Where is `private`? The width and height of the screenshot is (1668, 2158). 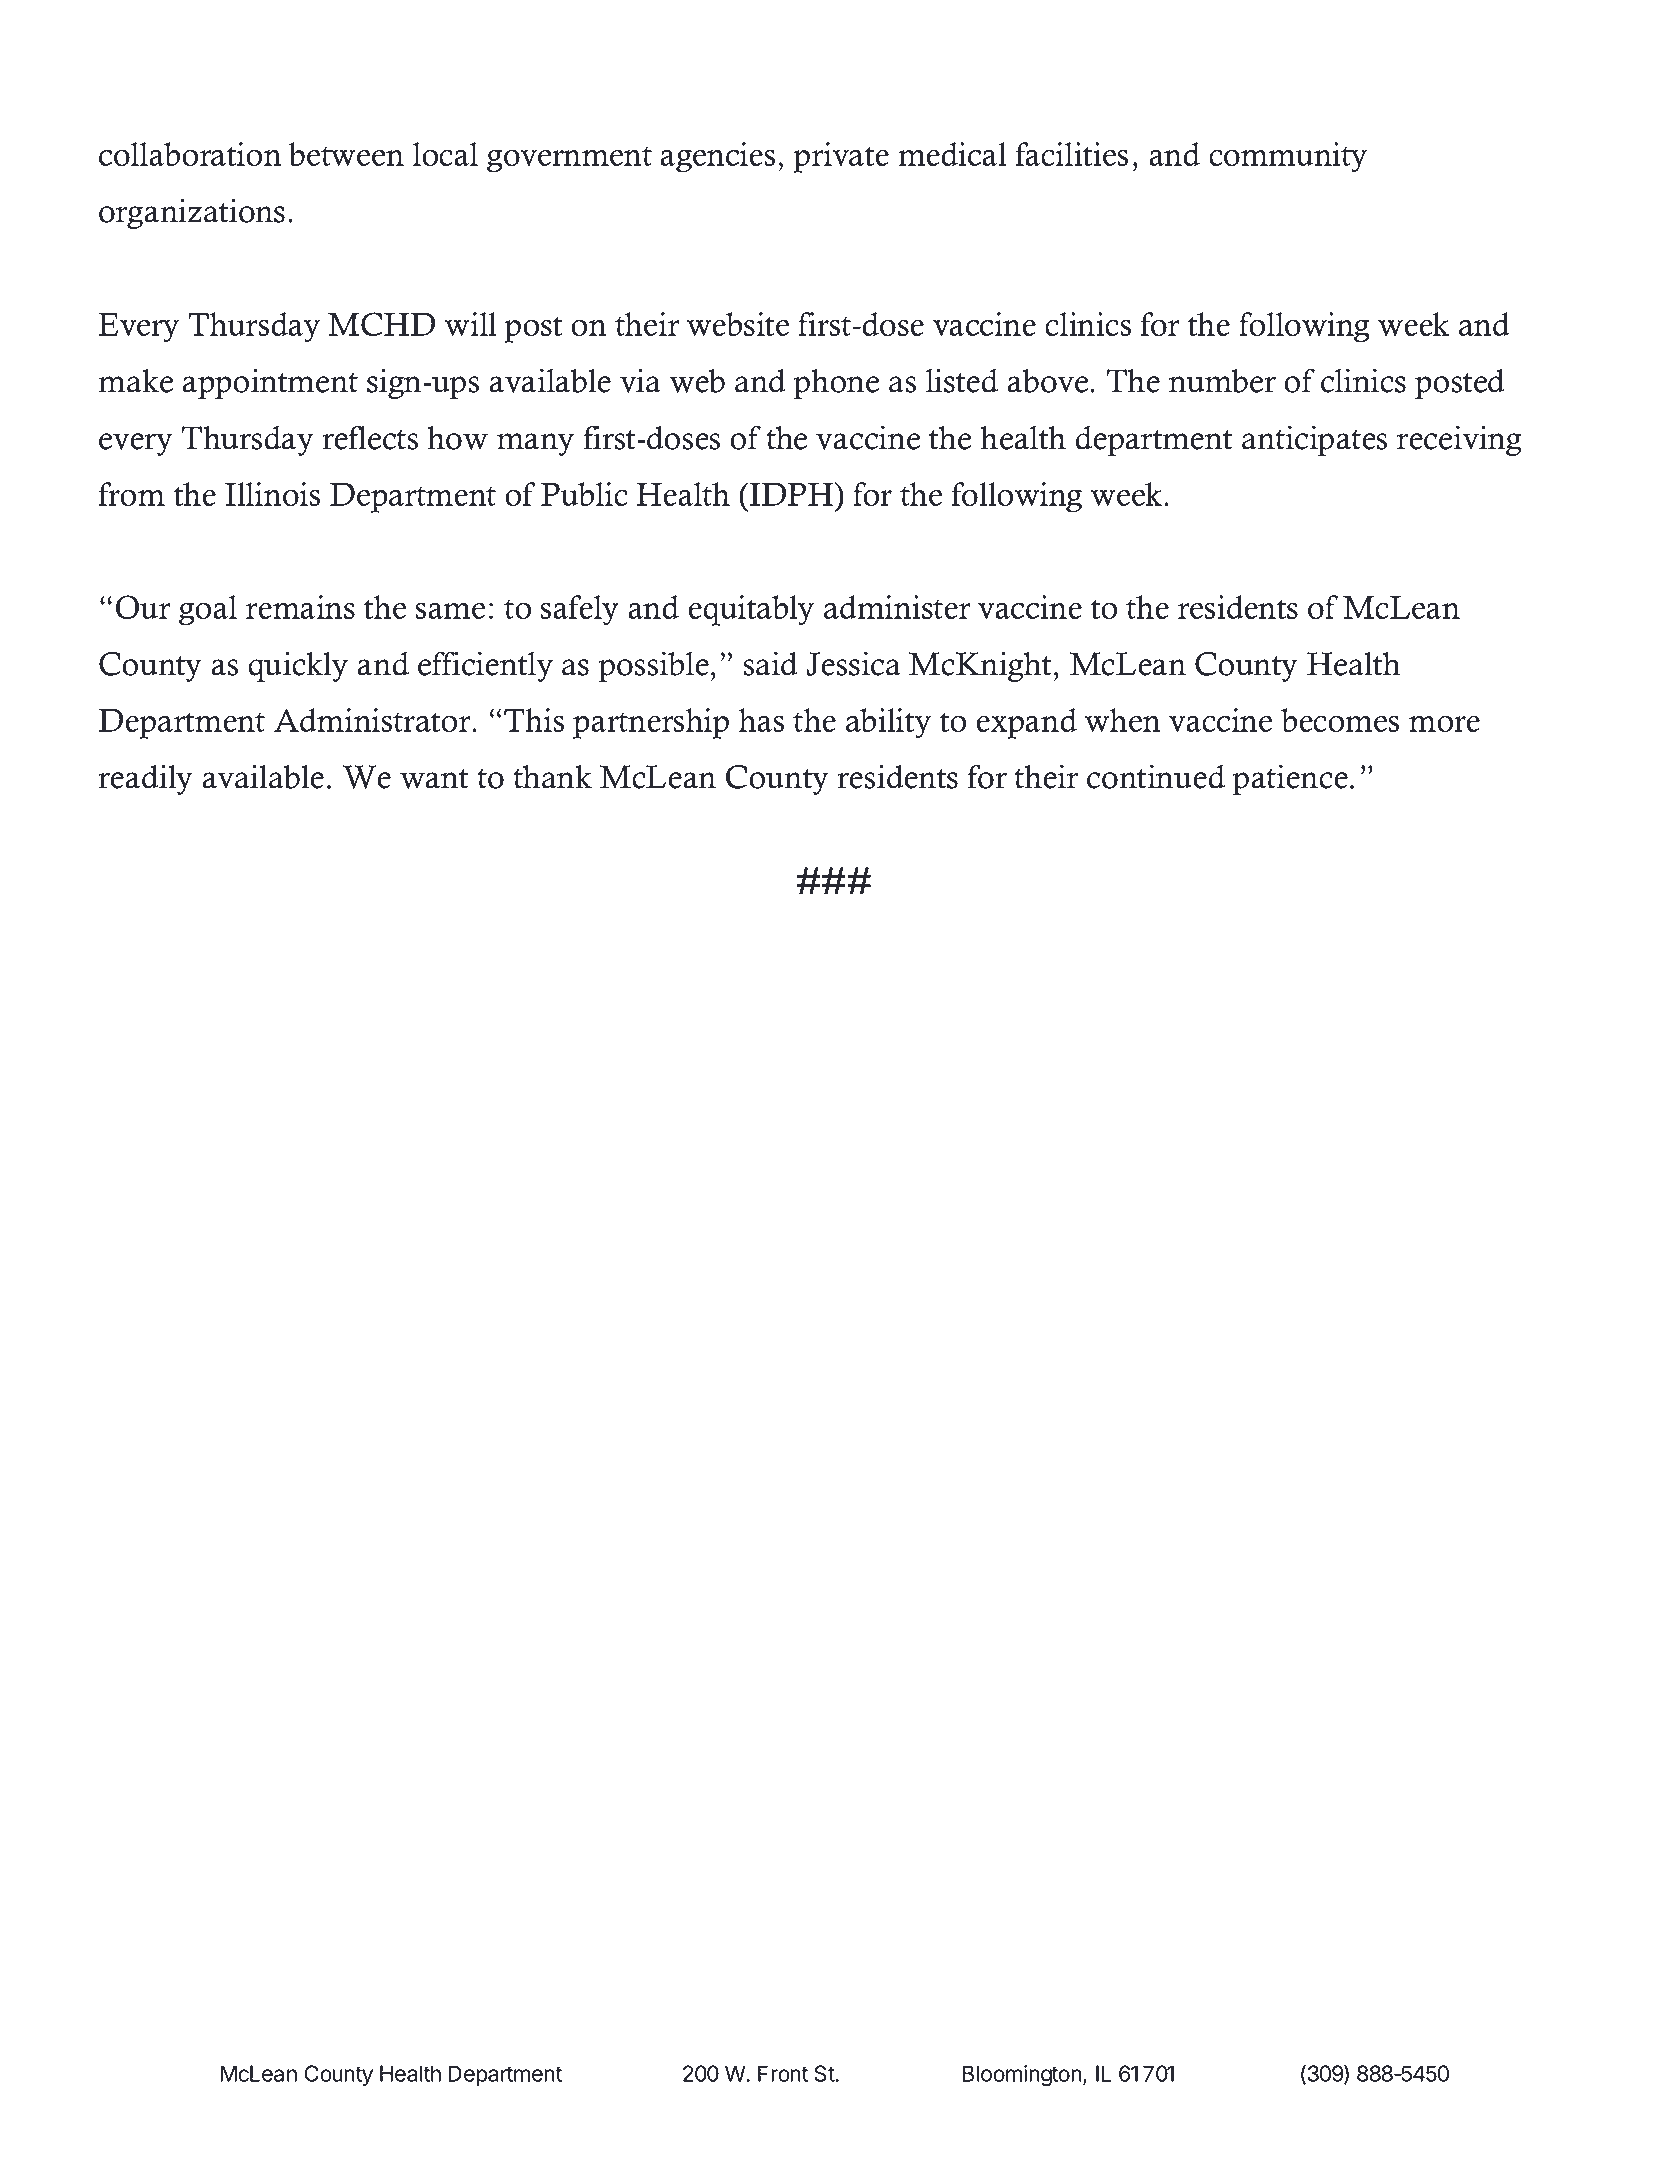
private is located at coordinates (841, 157).
